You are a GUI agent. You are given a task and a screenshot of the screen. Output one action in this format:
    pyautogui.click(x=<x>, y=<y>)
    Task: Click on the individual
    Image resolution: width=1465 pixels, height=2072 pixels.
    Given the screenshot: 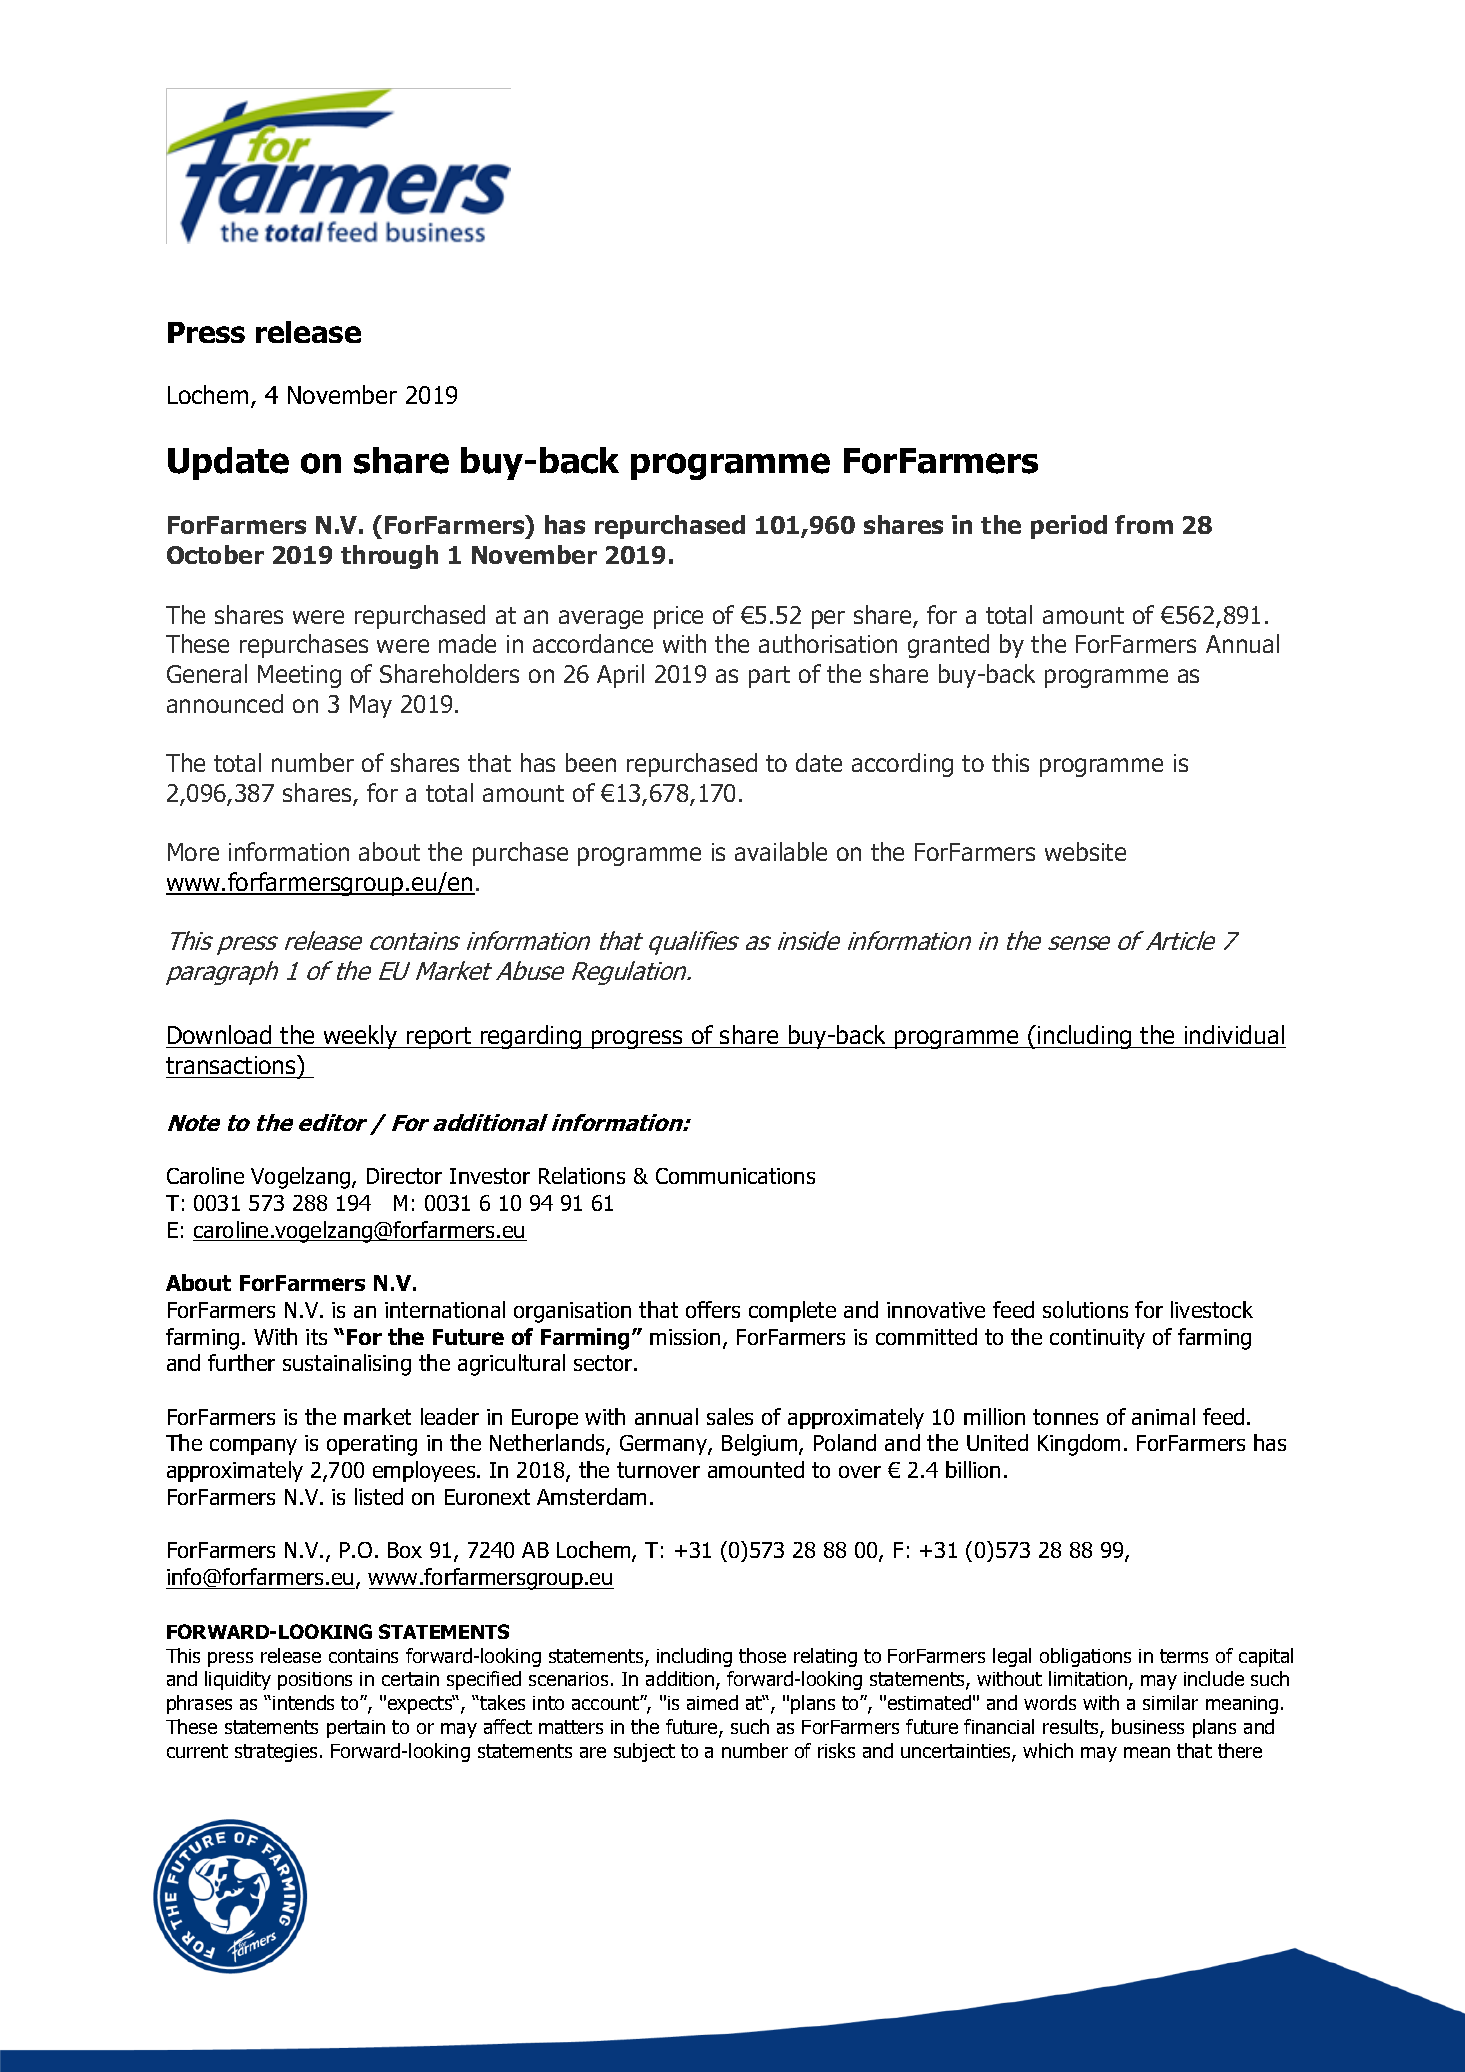 What is the action you would take?
    pyautogui.click(x=1234, y=1034)
